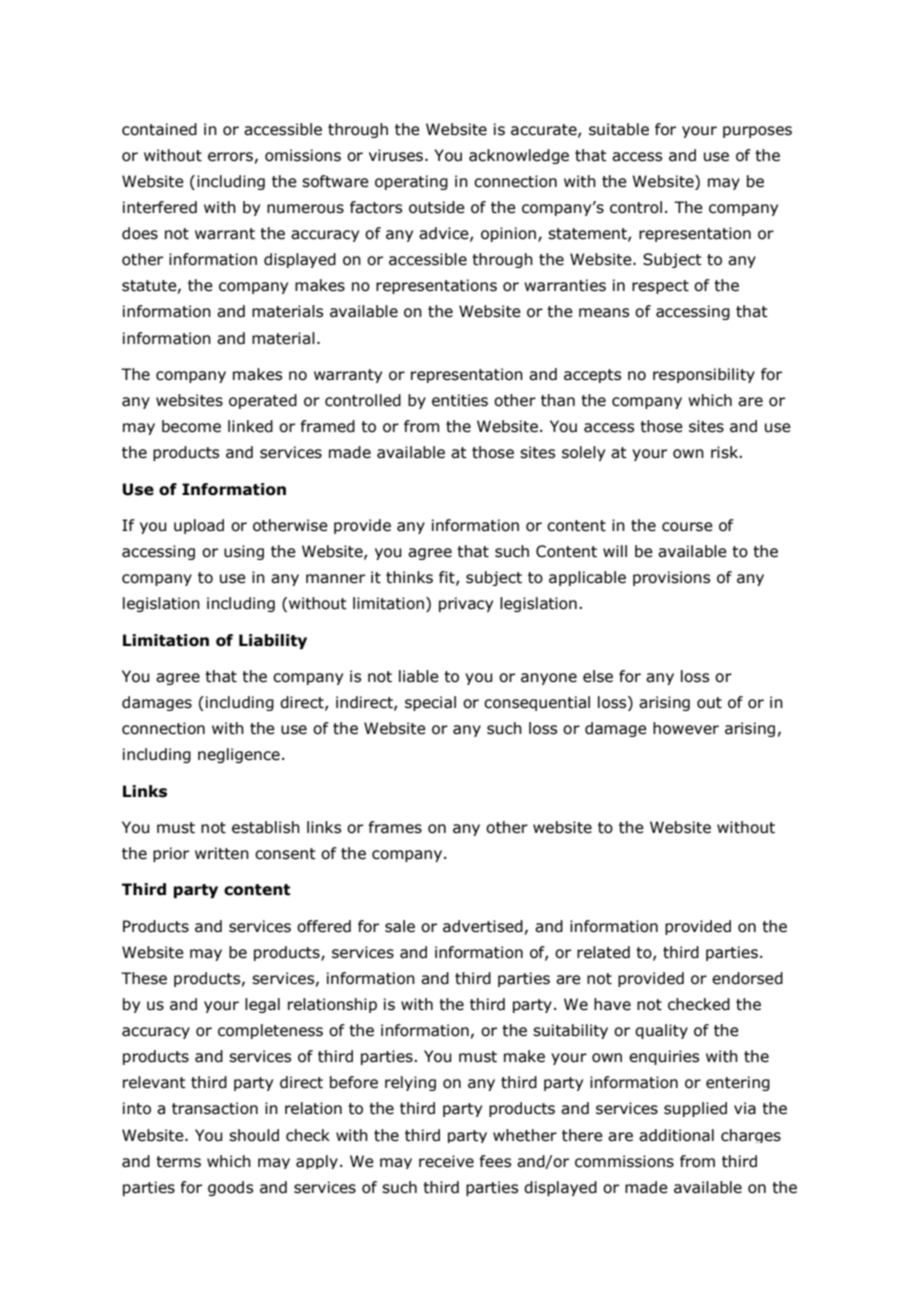  Describe the element at coordinates (239, 755) in the screenshot. I see `negligence` at that location.
